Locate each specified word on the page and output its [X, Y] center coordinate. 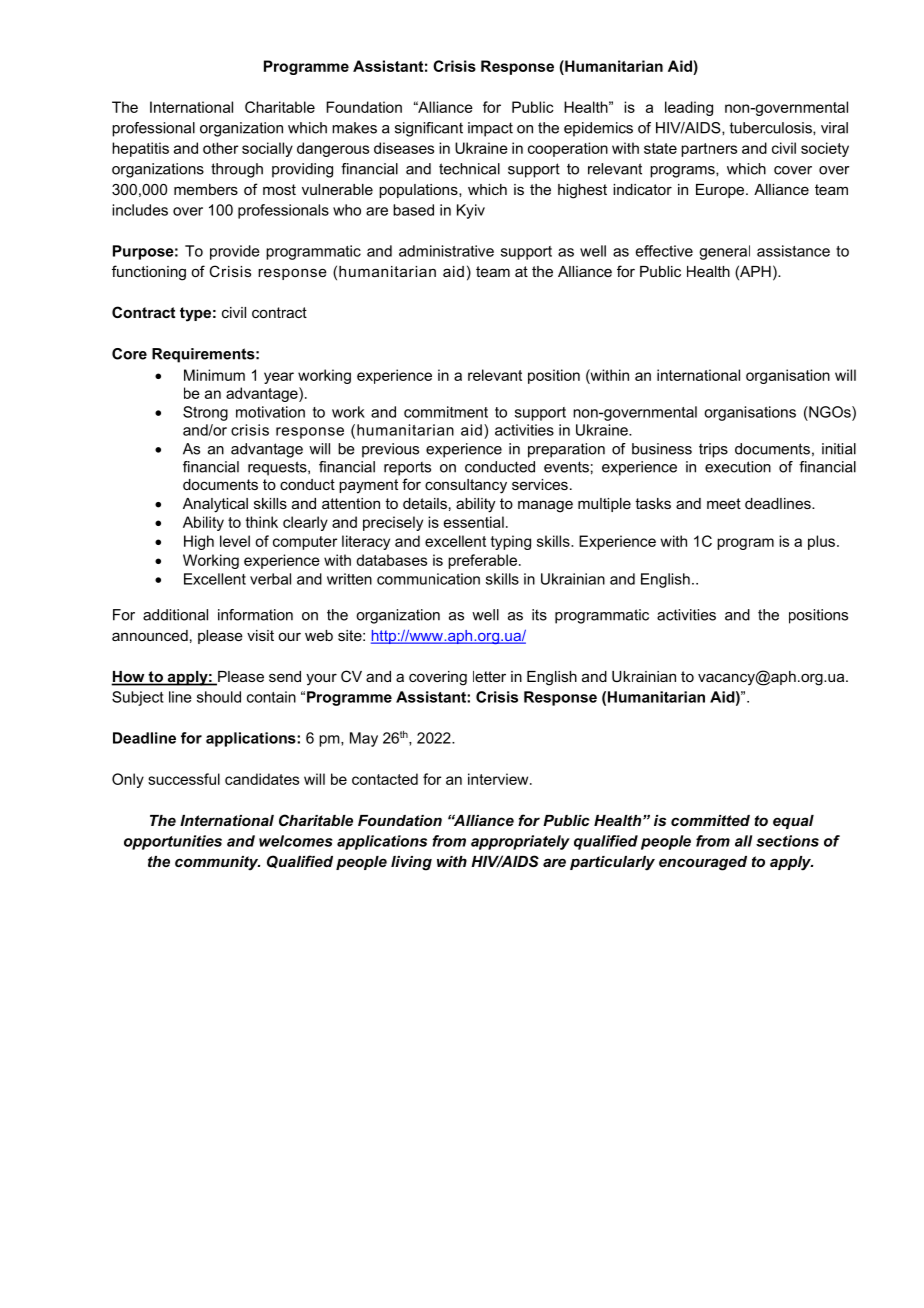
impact [490, 129]
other [220, 148]
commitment [446, 412]
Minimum [214, 375]
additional [175, 615]
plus [821, 542]
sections [787, 841]
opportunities [173, 842]
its [539, 615]
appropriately [520, 842]
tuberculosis [772, 128]
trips [713, 450]
